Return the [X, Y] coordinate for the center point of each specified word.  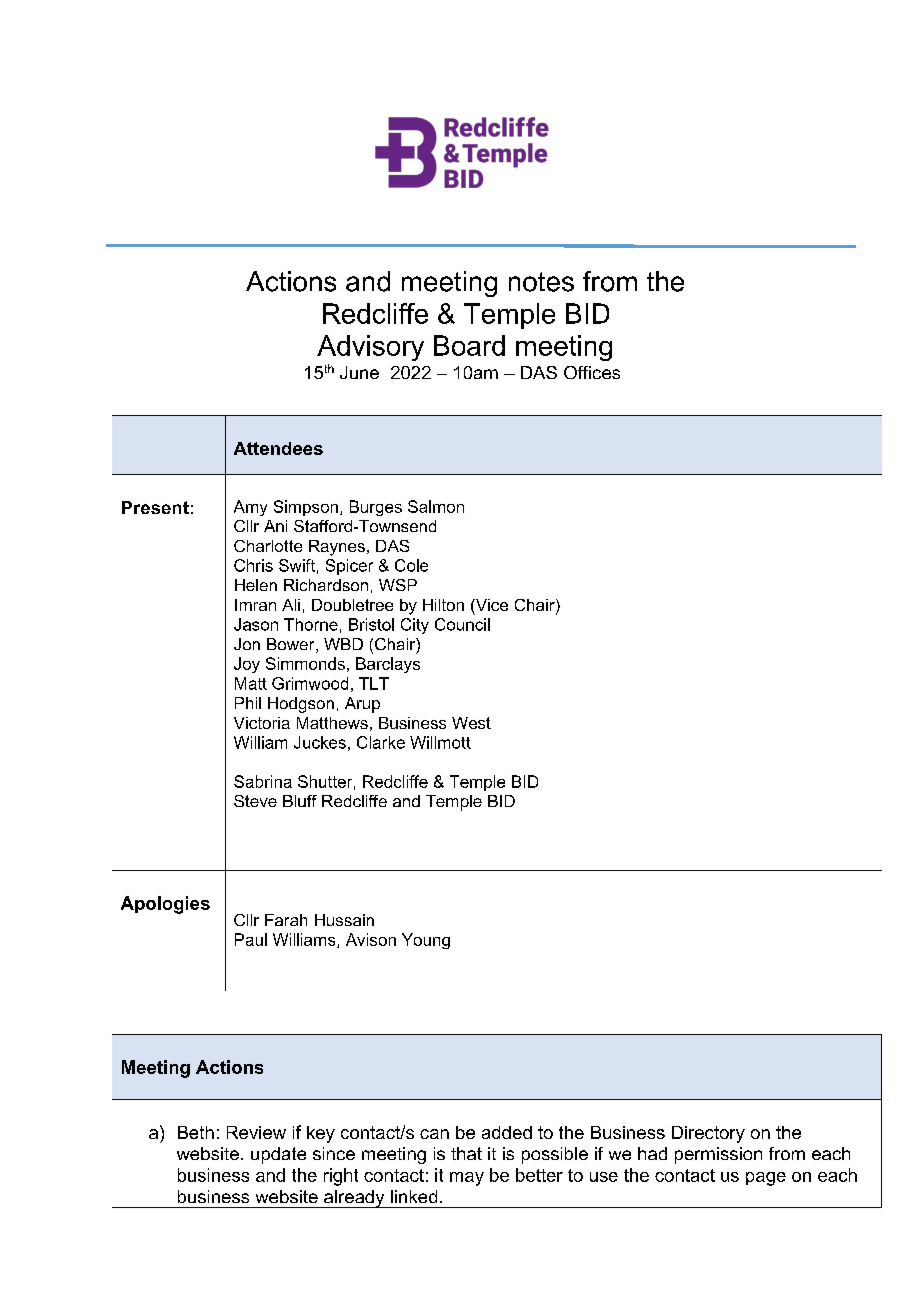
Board [469, 345]
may [467, 1179]
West [471, 723]
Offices [592, 372]
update [278, 1155]
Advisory [370, 348]
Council [462, 624]
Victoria [262, 723]
